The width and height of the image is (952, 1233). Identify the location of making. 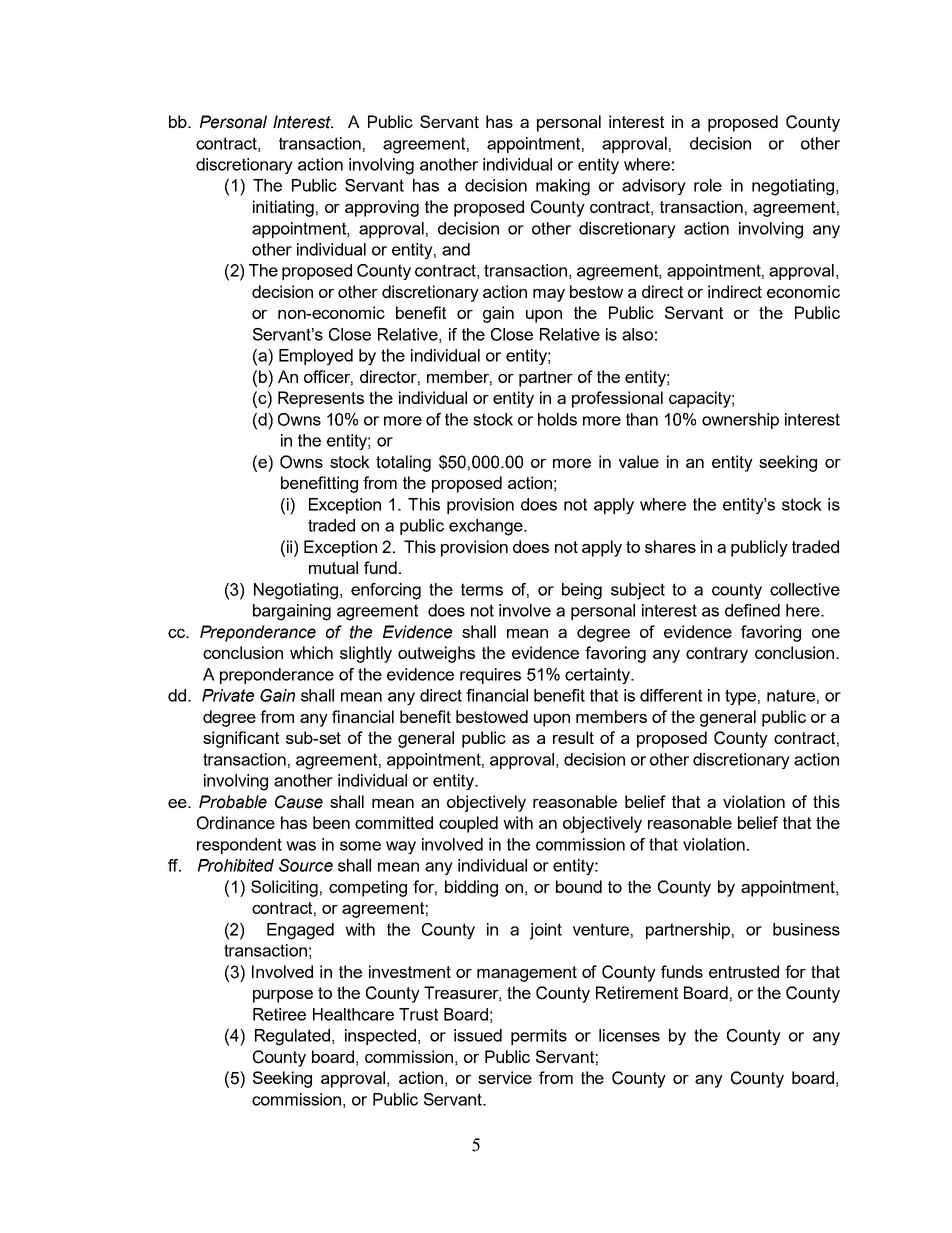
(563, 187).
